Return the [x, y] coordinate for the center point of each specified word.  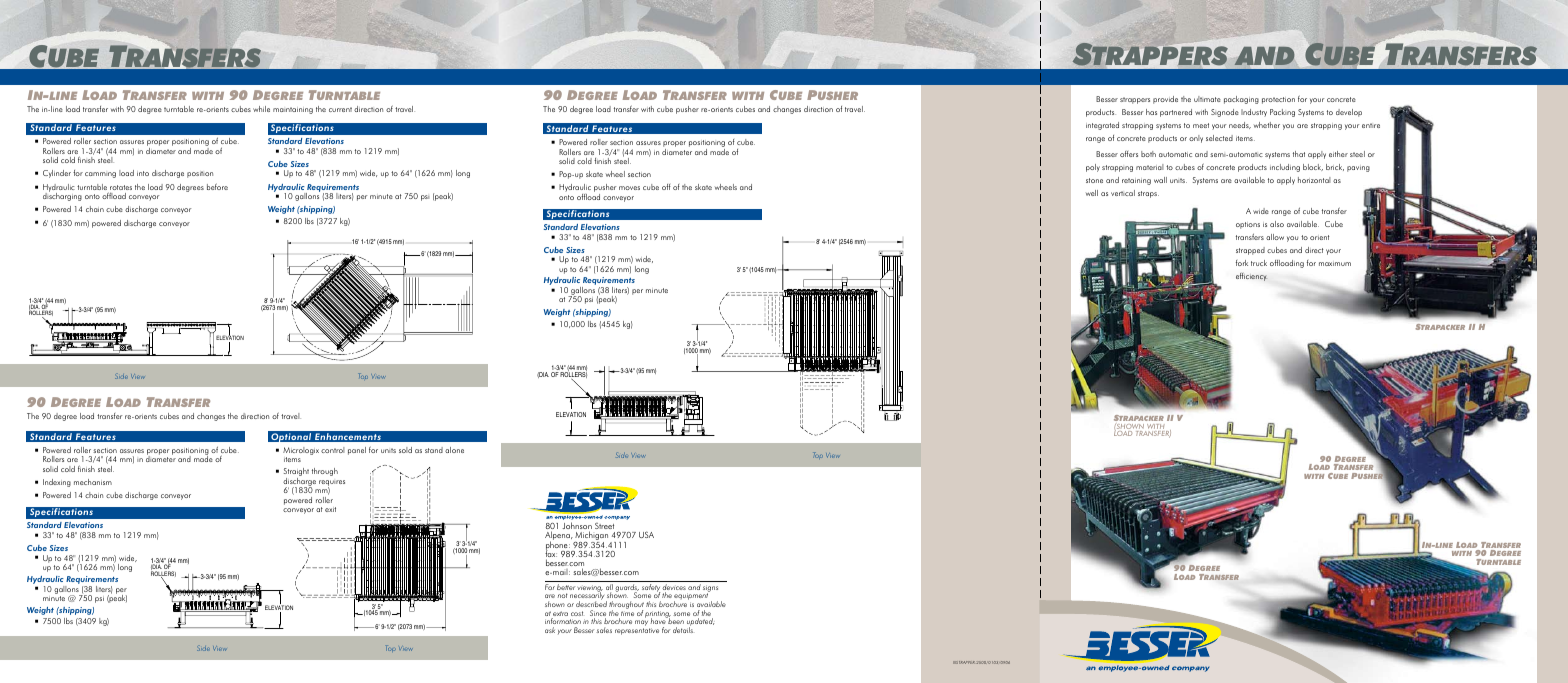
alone [454, 450]
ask [550, 630]
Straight [296, 473]
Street [605, 528]
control [333, 450]
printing [658, 615]
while [261, 109]
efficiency [1251, 277]
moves [629, 188]
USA [646, 534]
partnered [1176, 113]
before [217, 186]
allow [1275, 237]
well [1092, 193]
